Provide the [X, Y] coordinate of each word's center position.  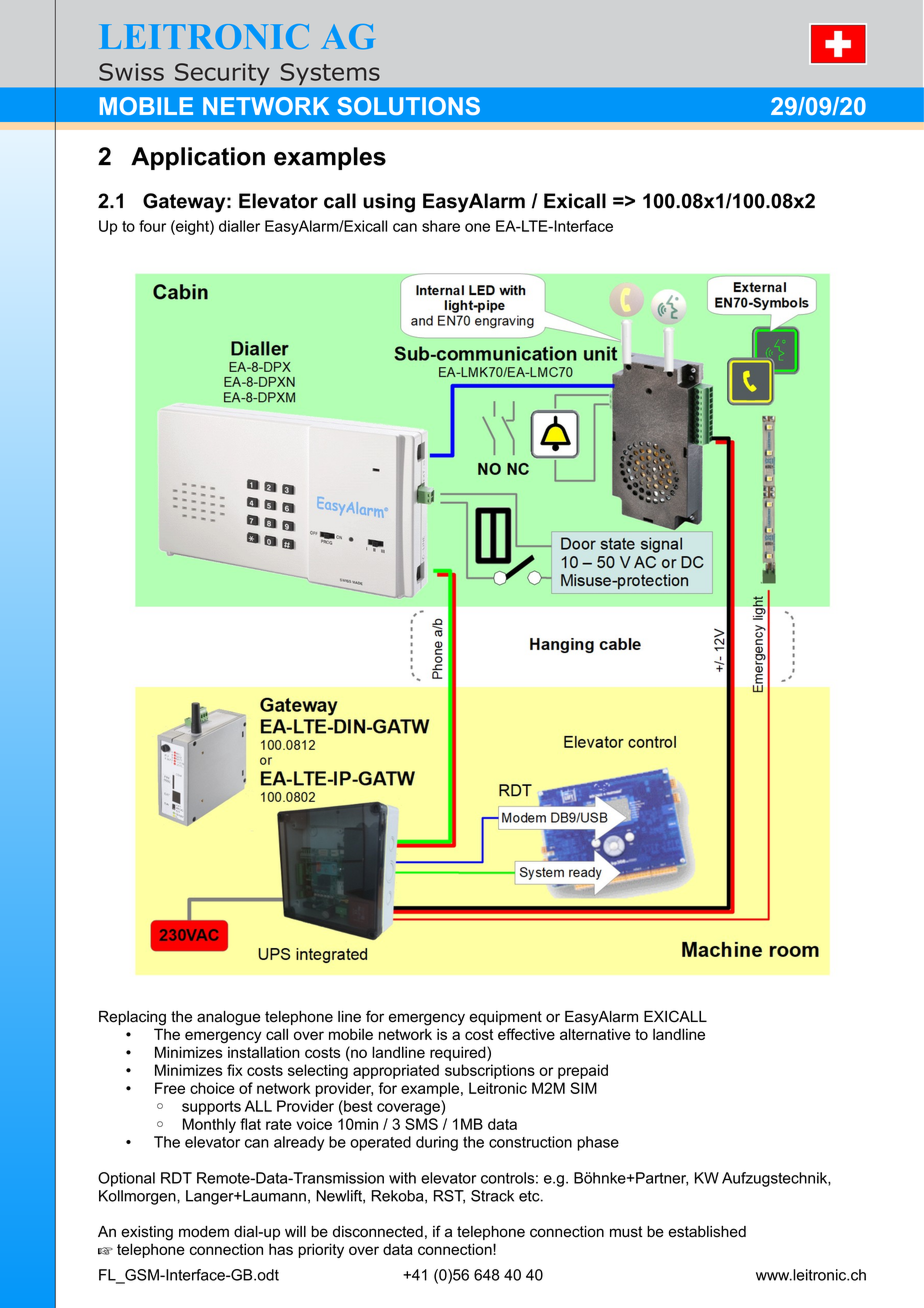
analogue [229, 1018]
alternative [595, 1034]
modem [204, 1232]
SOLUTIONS [408, 106]
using [389, 203]
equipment [506, 1018]
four [152, 226]
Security [222, 74]
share [441, 226]
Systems [330, 74]
